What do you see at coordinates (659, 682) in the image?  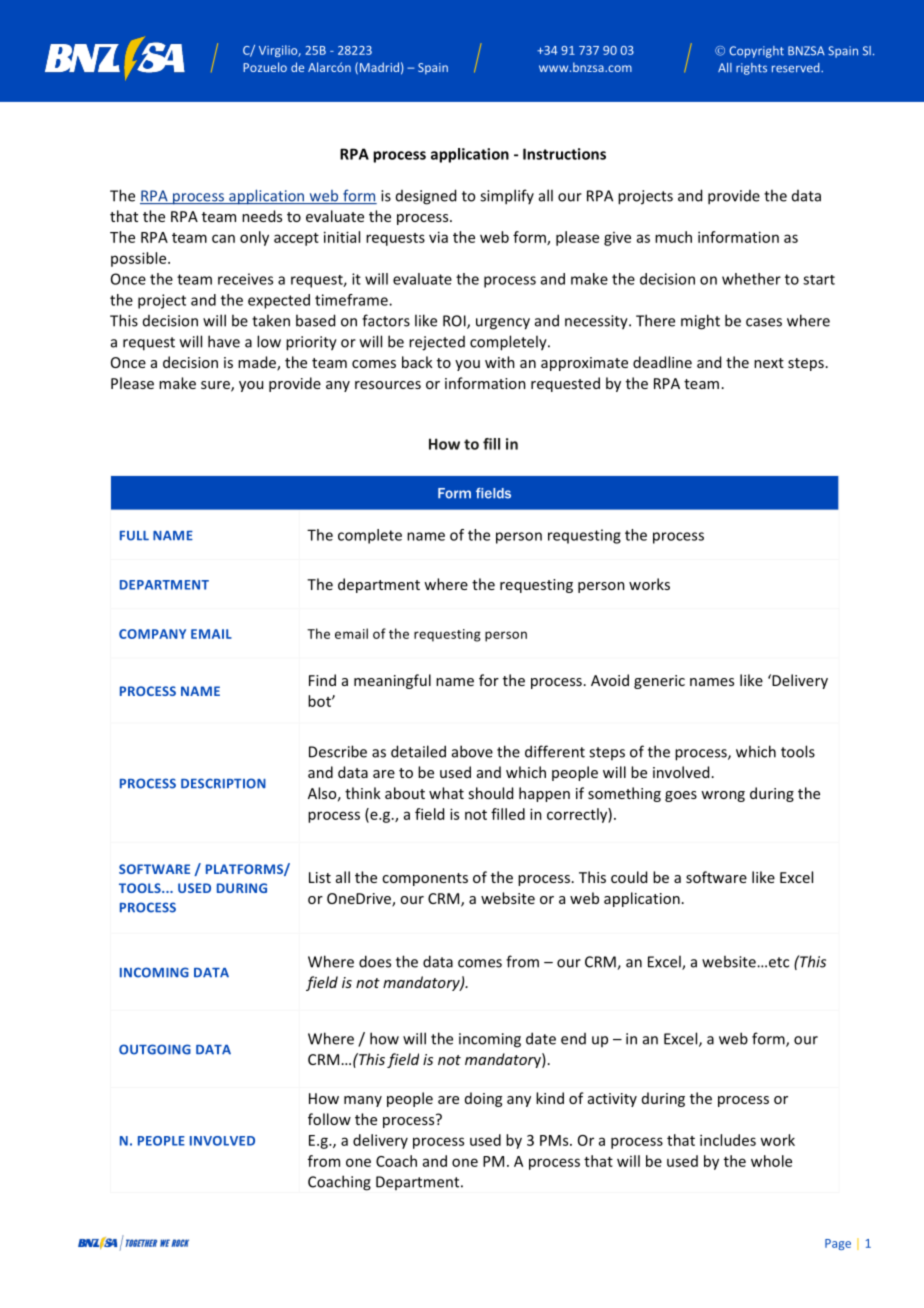 I see `generic` at bounding box center [659, 682].
